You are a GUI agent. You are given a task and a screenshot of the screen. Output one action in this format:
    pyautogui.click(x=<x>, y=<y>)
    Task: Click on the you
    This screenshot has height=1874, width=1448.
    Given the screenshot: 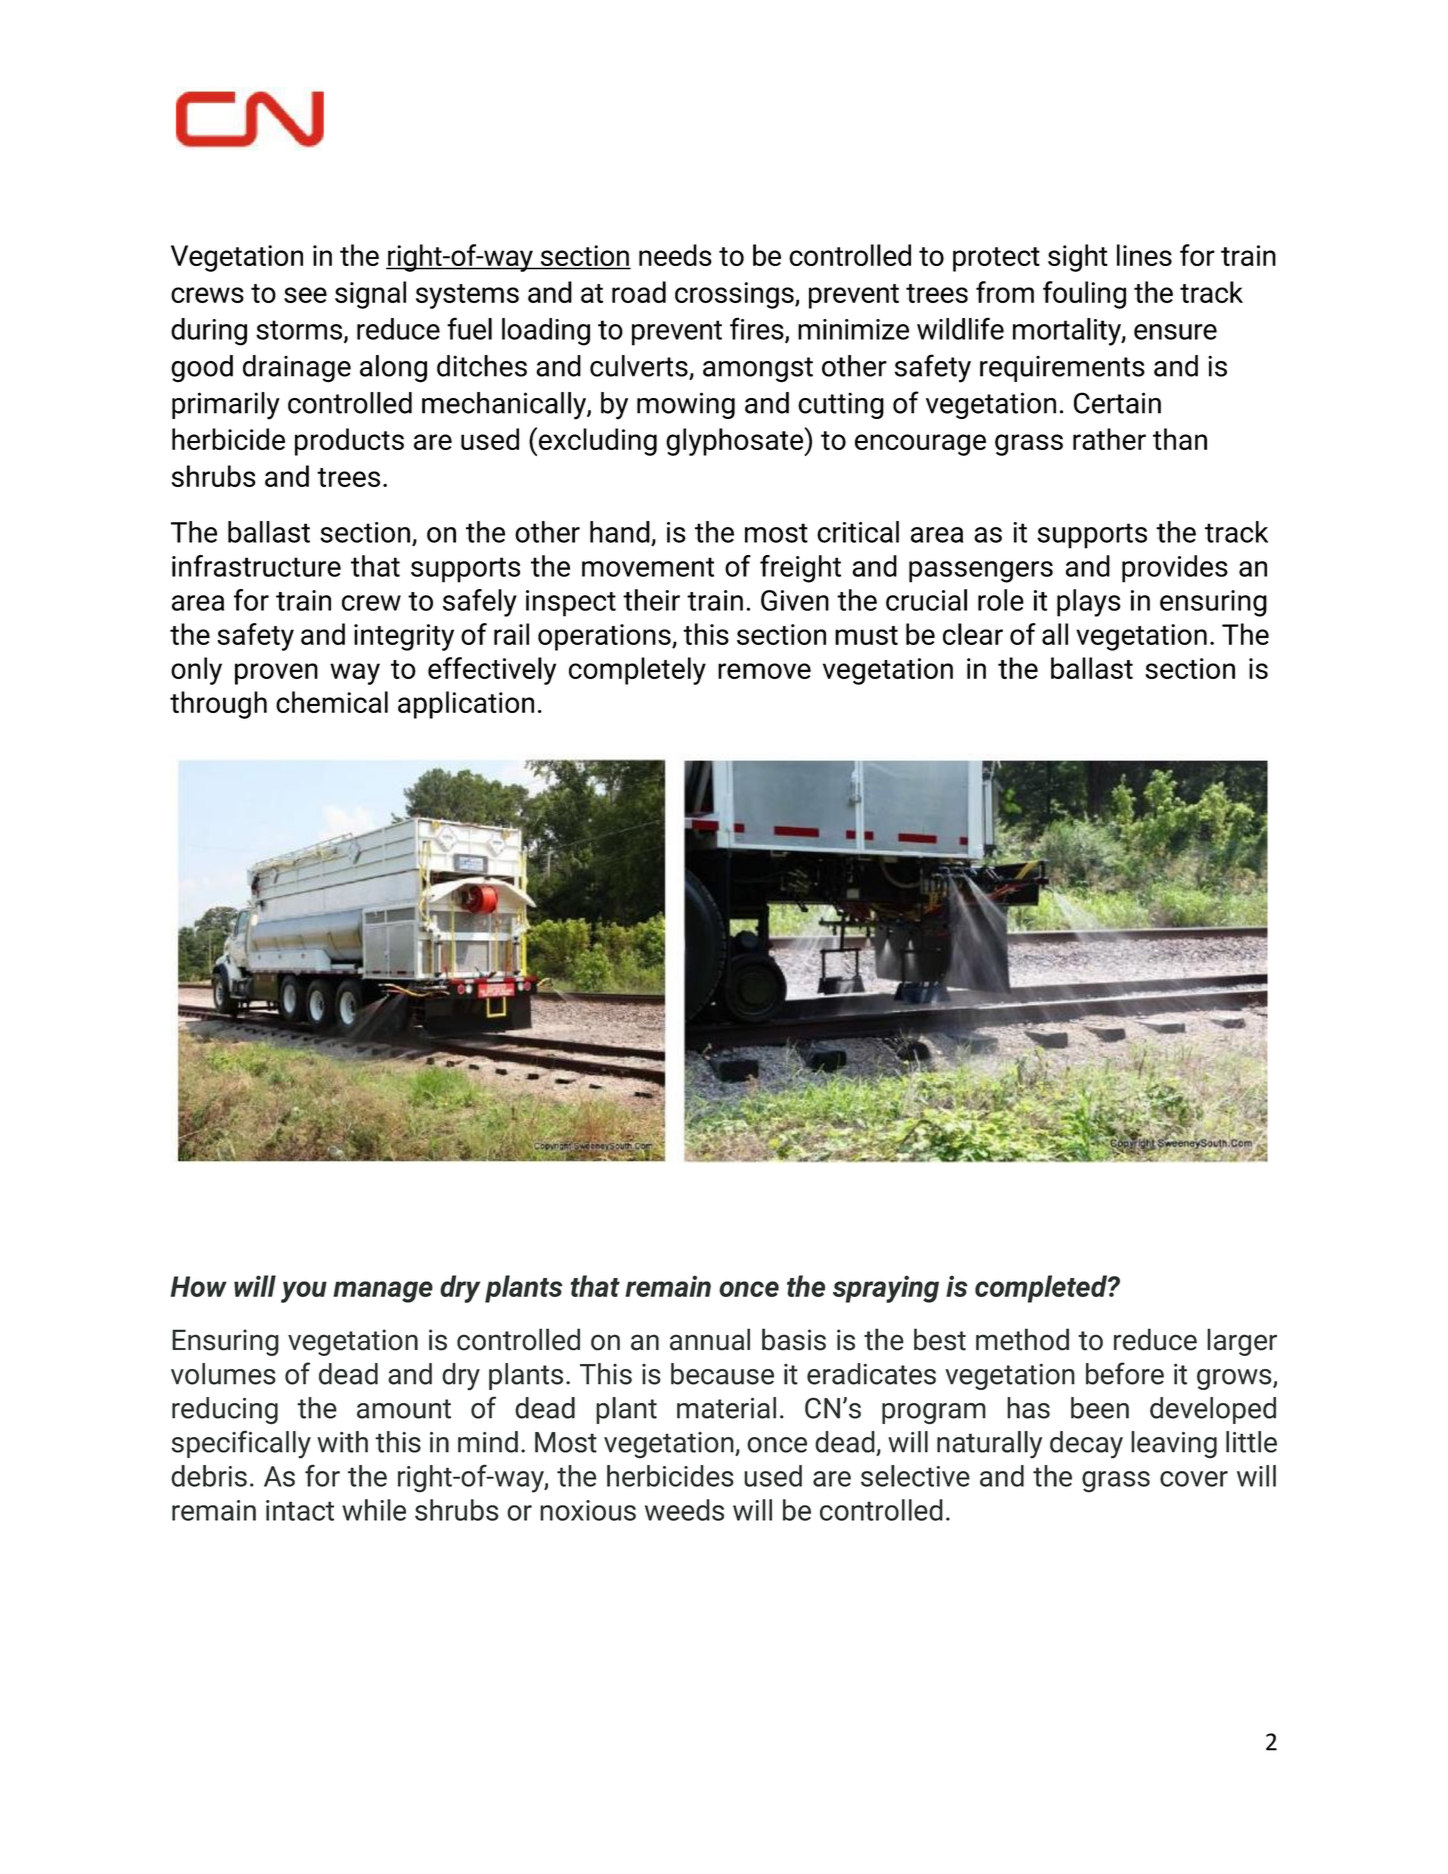 What is the action you would take?
    pyautogui.click(x=304, y=1292)
